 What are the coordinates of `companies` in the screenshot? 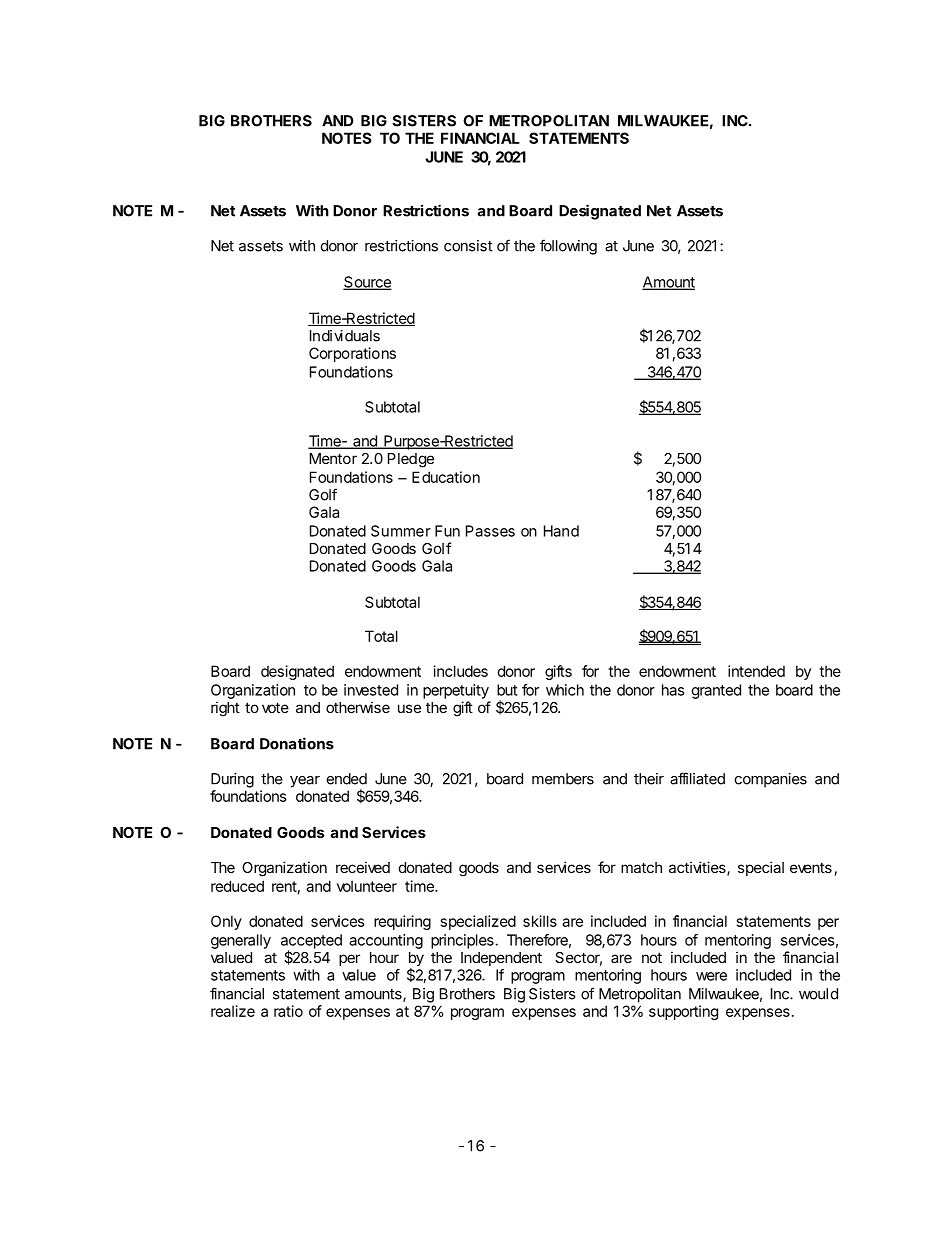 It's located at (771, 780).
